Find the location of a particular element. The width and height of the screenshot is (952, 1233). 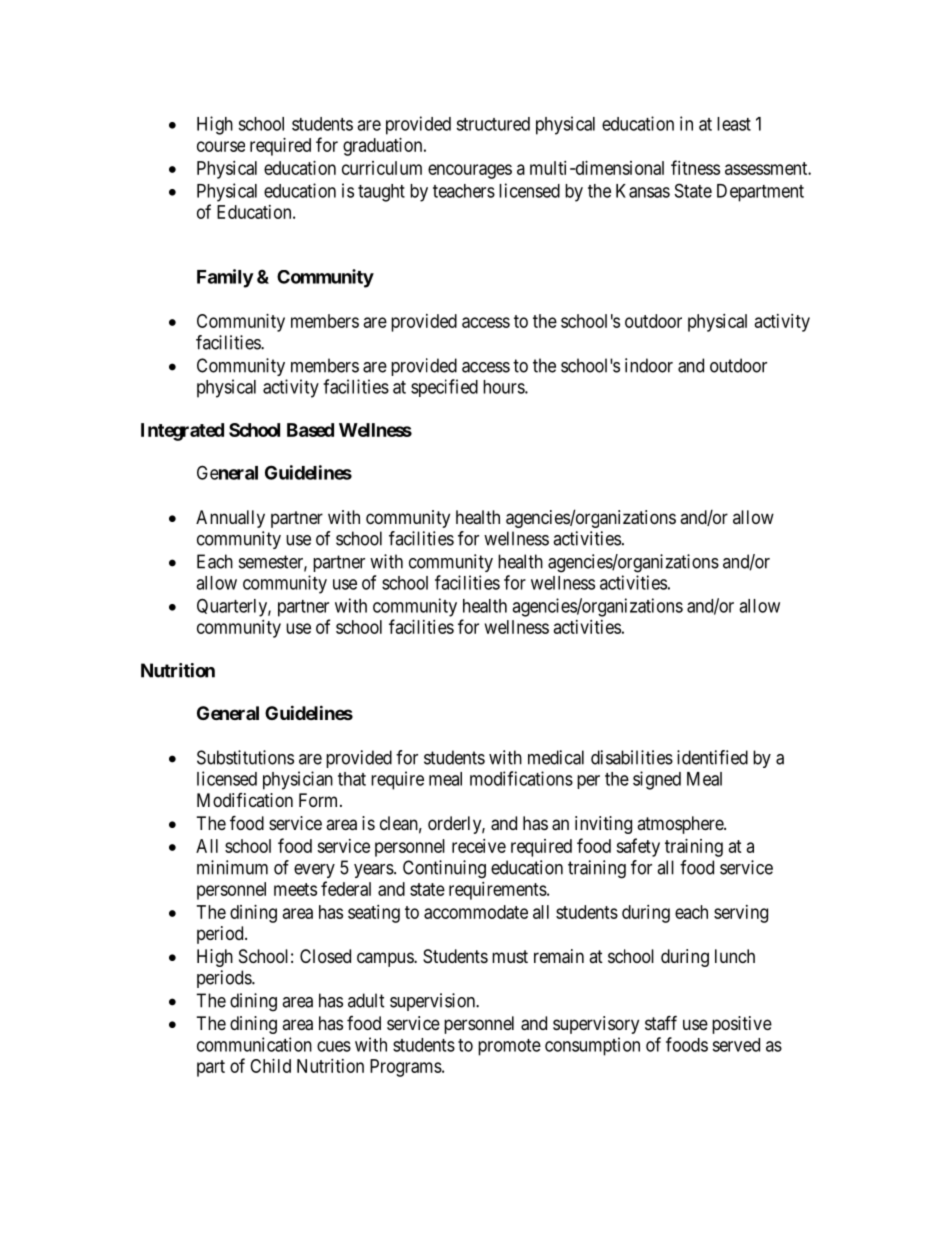

Annually is located at coordinates (230, 519).
